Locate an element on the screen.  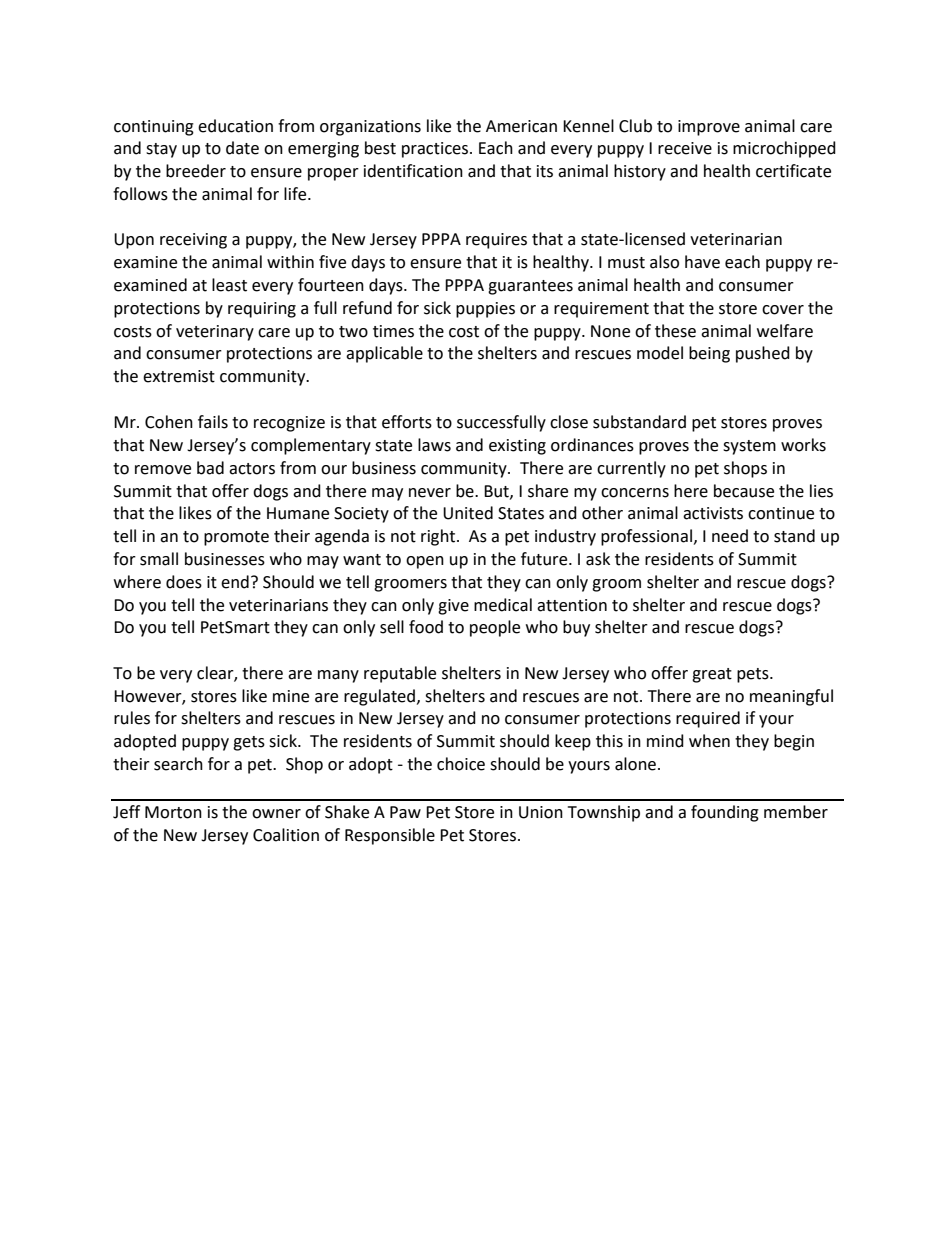
because is located at coordinates (744, 491).
